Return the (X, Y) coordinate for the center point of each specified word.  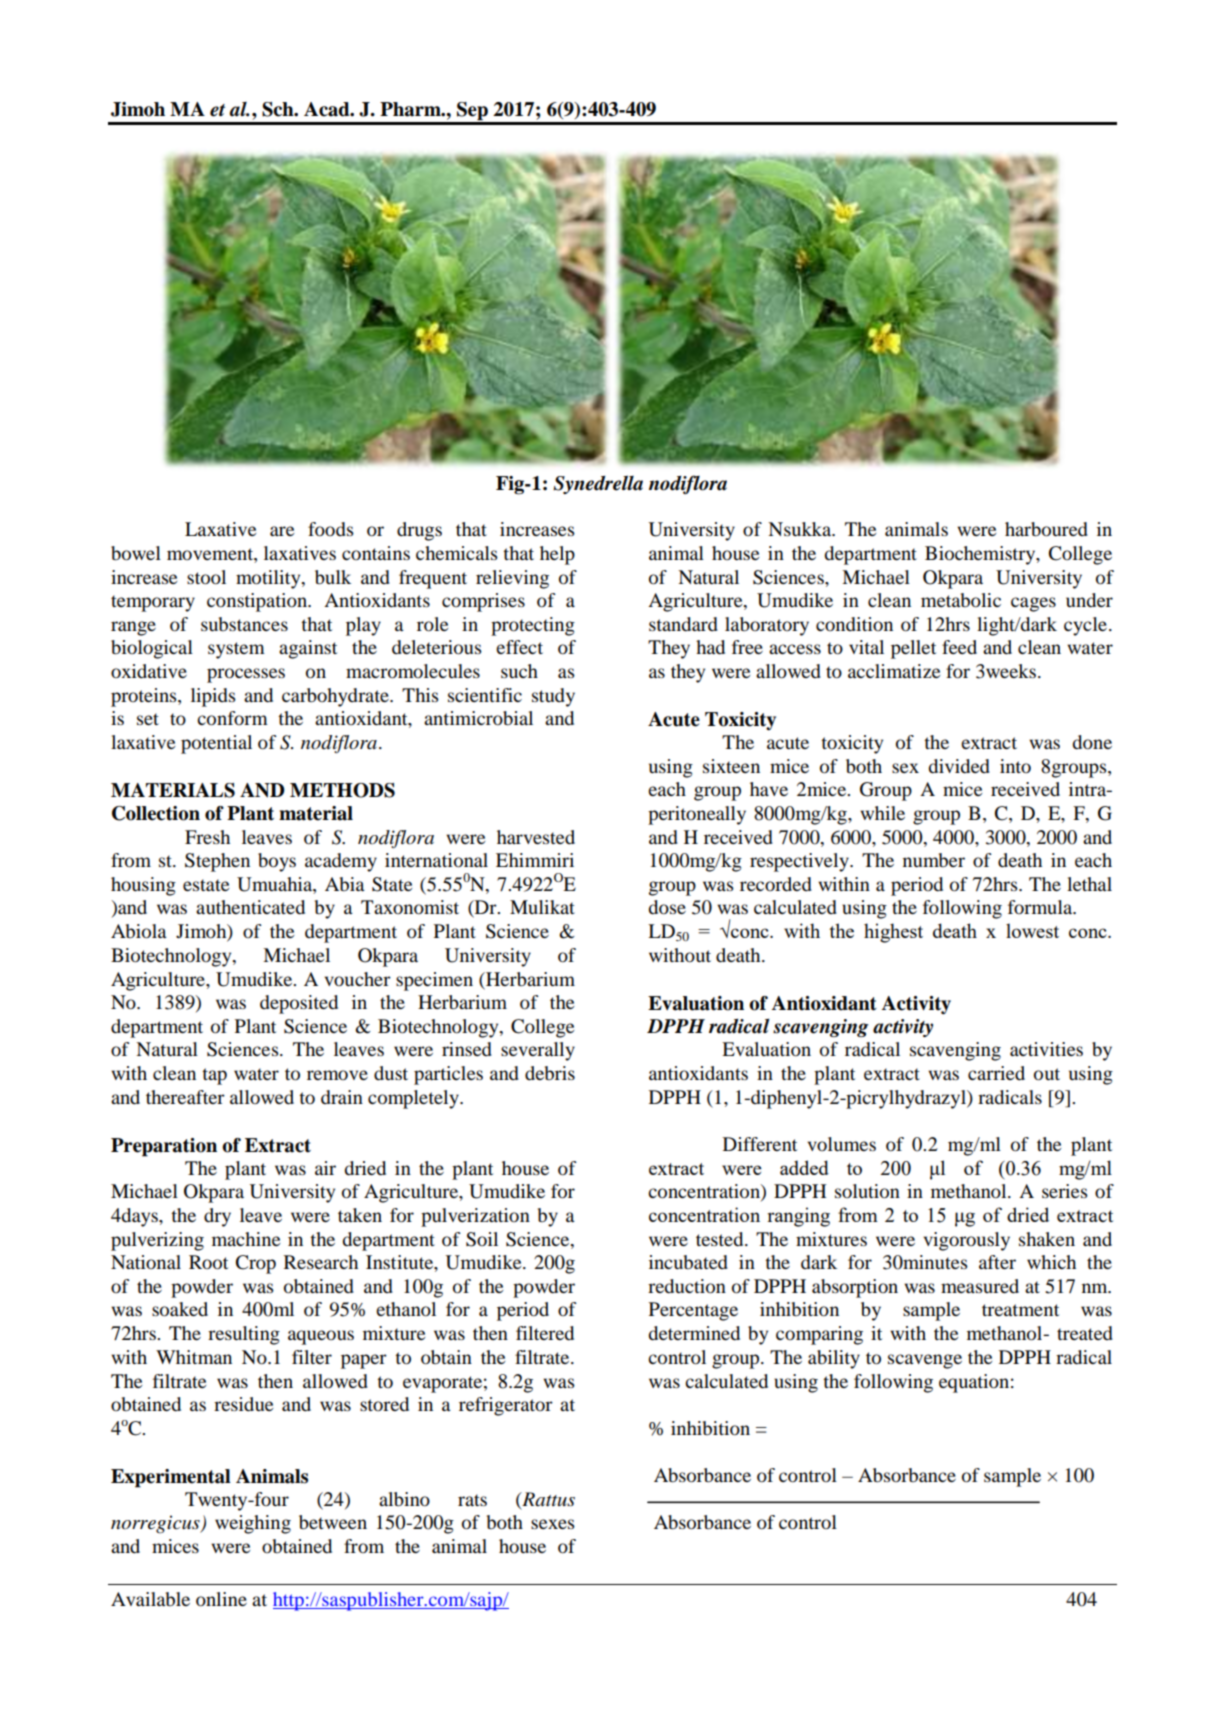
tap (214, 1076)
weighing (253, 1524)
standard (683, 624)
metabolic (961, 600)
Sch (279, 109)
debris (550, 1073)
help (557, 555)
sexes (553, 1524)
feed (959, 647)
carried (996, 1073)
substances (244, 624)
